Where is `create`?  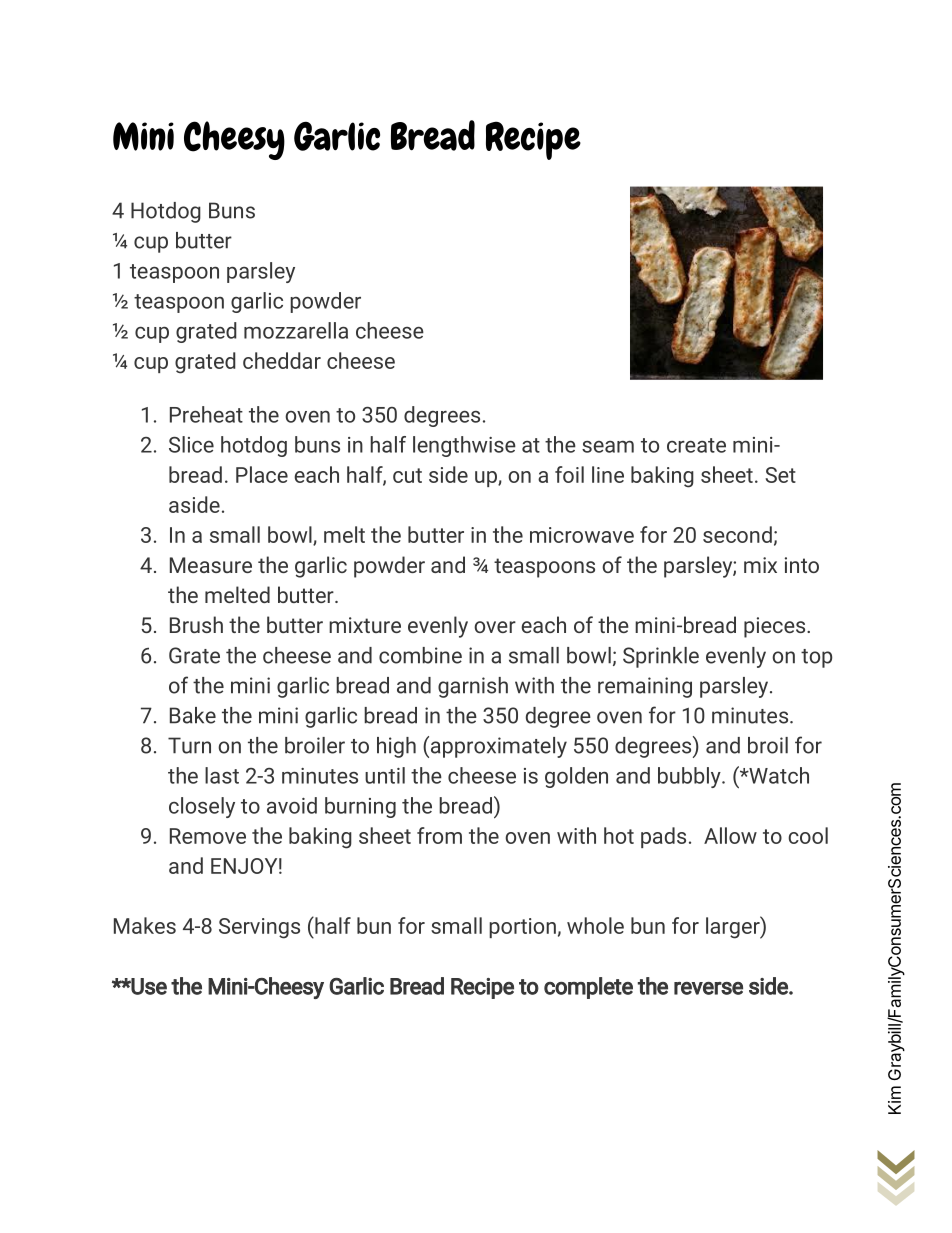
create is located at coordinates (696, 445).
